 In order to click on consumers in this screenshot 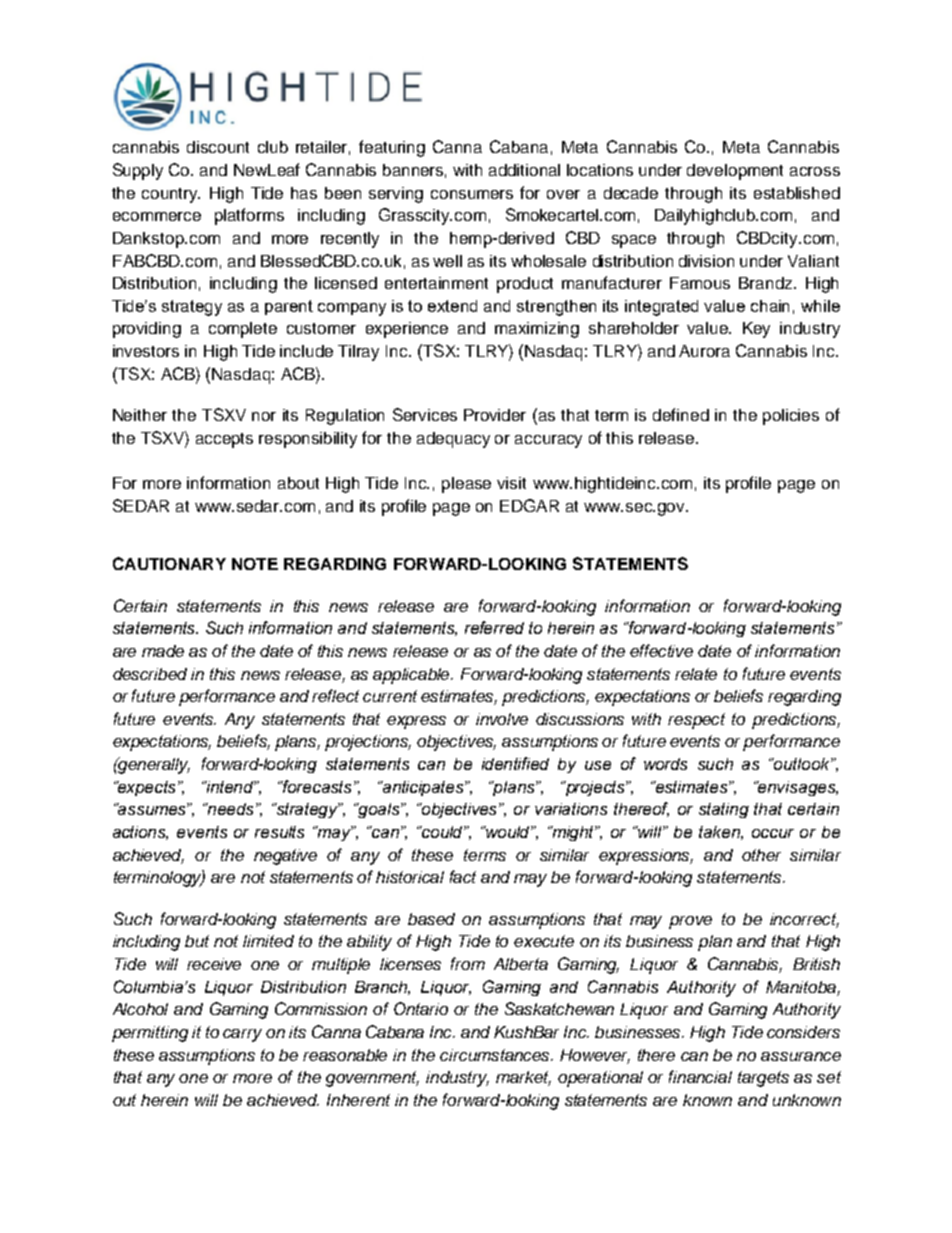, I will do `click(472, 194)`.
